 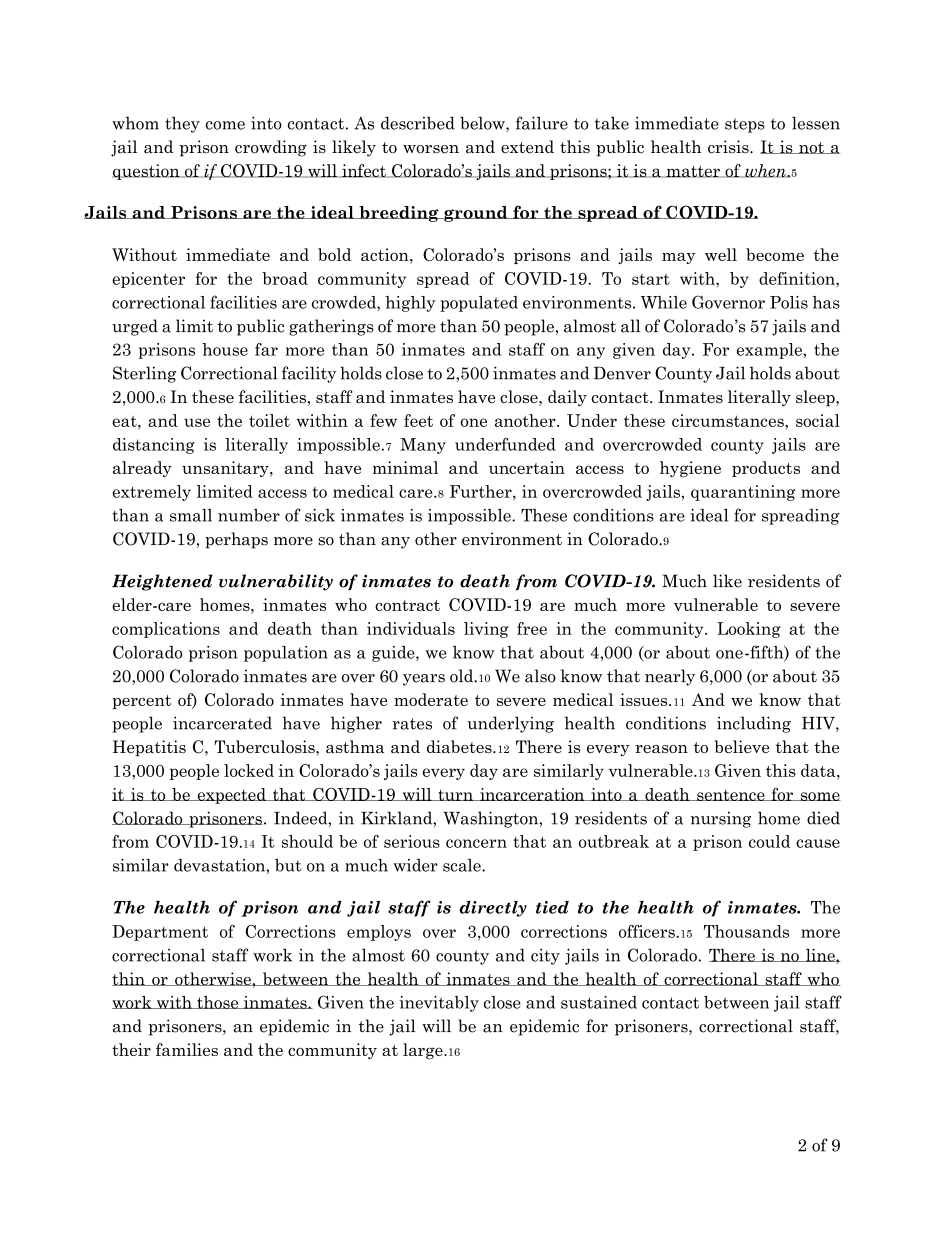 I want to click on line, so click(x=820, y=955).
